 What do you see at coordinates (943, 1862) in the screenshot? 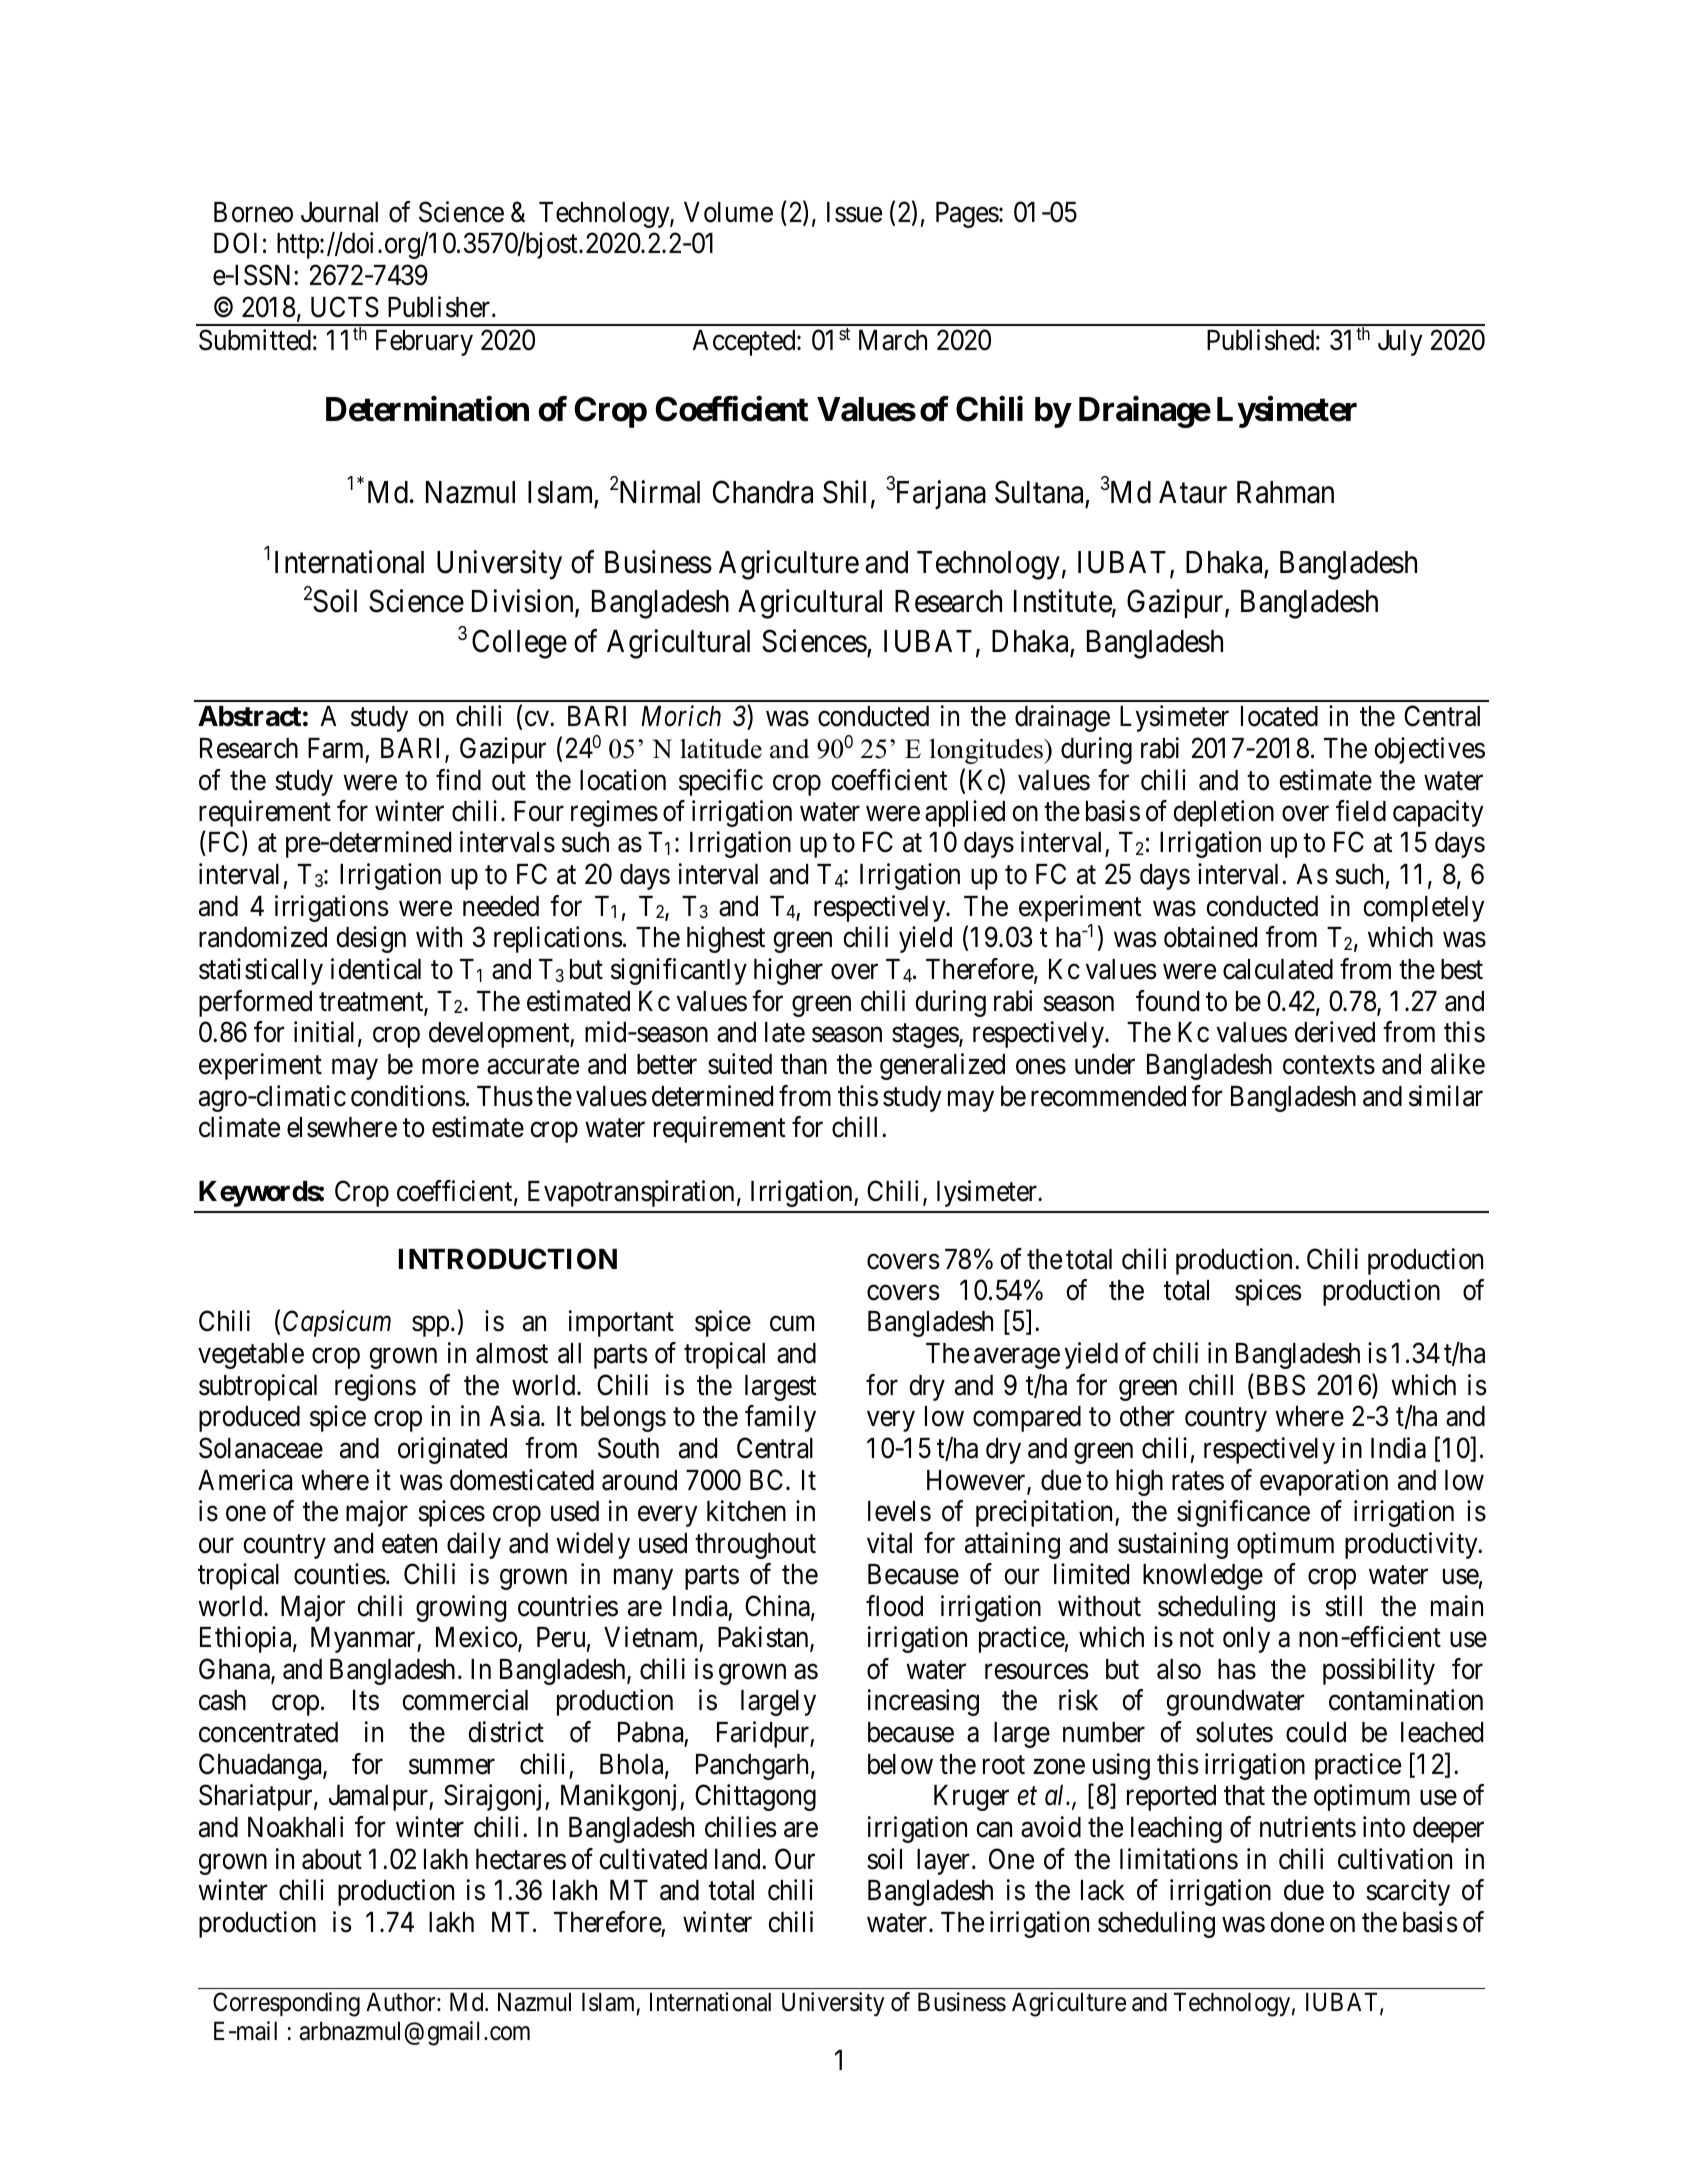
I see `layer` at bounding box center [943, 1862].
